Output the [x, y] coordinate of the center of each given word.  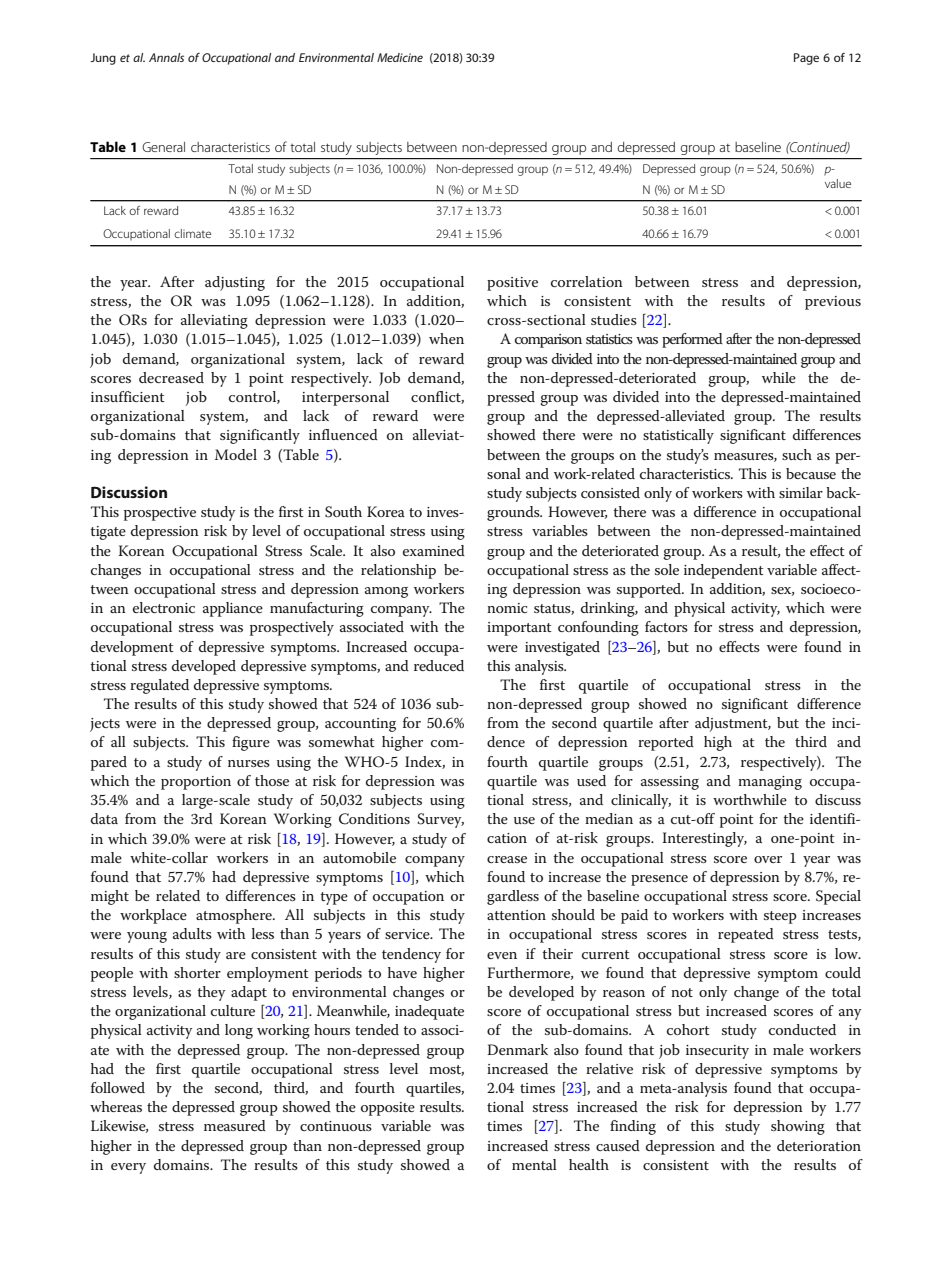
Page [806, 59]
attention [516, 915]
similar [801, 492]
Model [236, 454]
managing [770, 783]
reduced [439, 665]
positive [512, 284]
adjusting [235, 283]
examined [434, 550]
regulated [159, 686]
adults [192, 933]
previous [833, 303]
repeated [746, 935]
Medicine [400, 57]
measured [235, 1125]
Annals [166, 57]
